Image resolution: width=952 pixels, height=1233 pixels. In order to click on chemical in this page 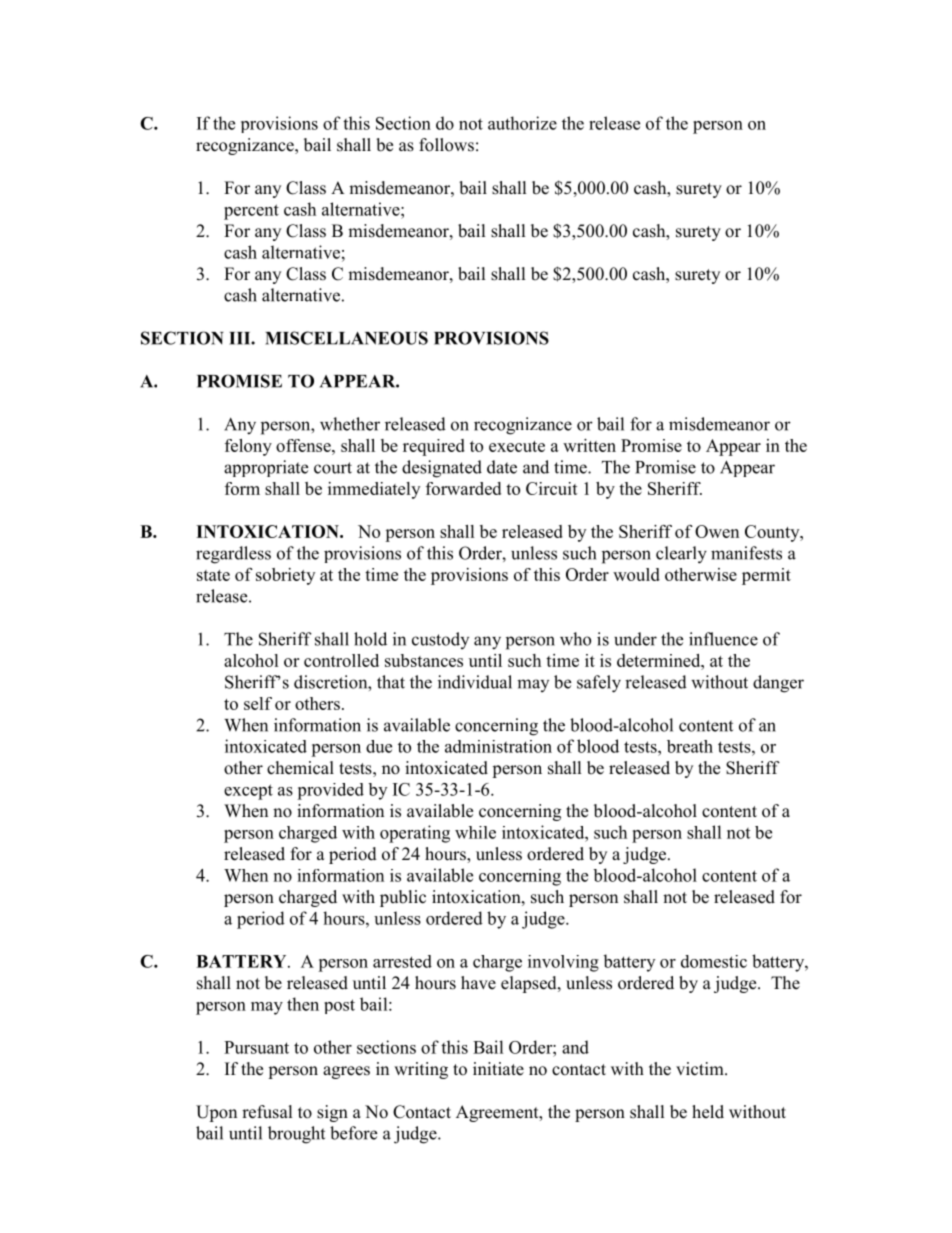, I will do `click(300, 768)`.
